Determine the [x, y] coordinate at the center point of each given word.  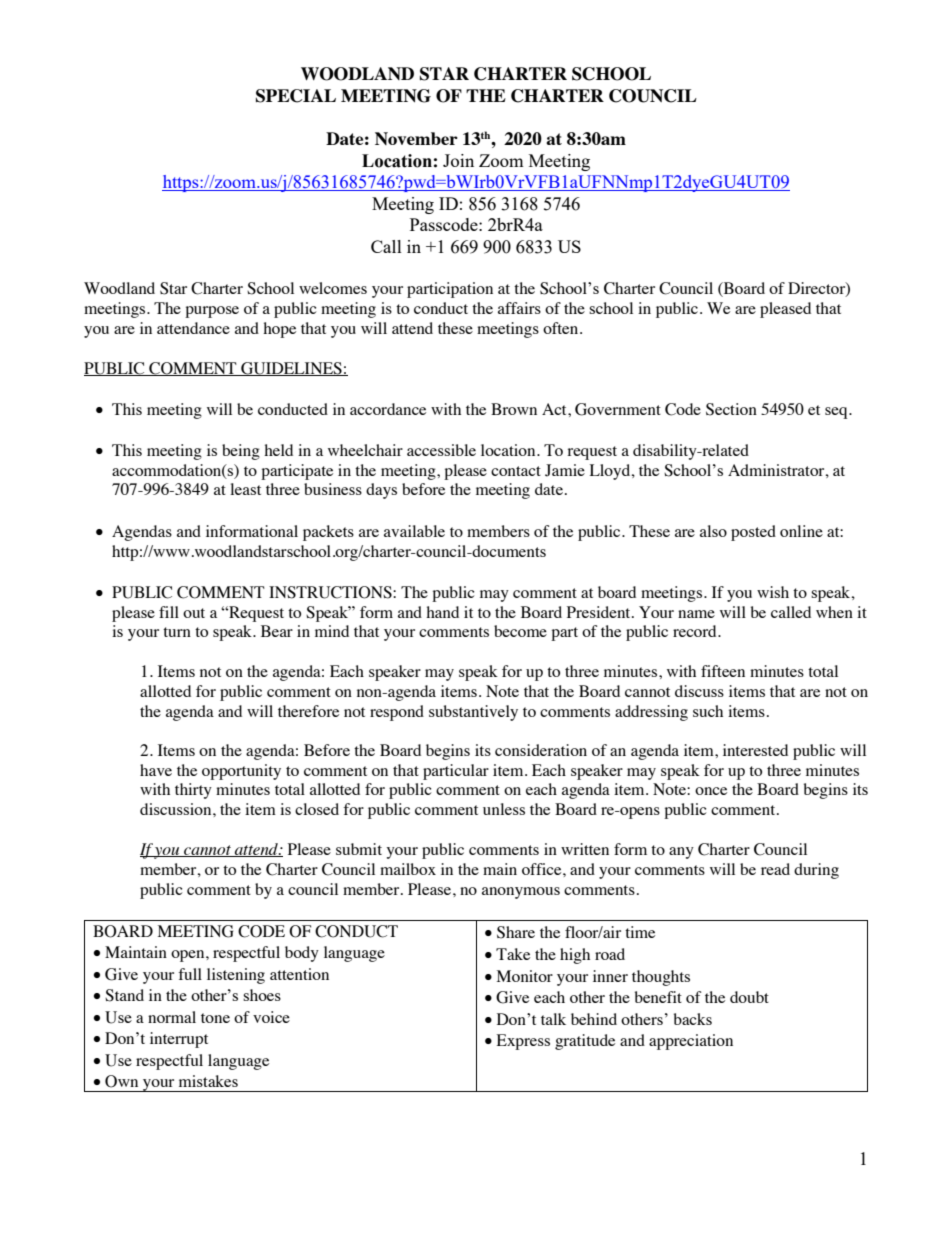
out [194, 613]
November [416, 138]
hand [442, 612]
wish [773, 592]
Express [523, 1042]
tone [215, 1018]
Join [458, 160]
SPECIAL [296, 96]
